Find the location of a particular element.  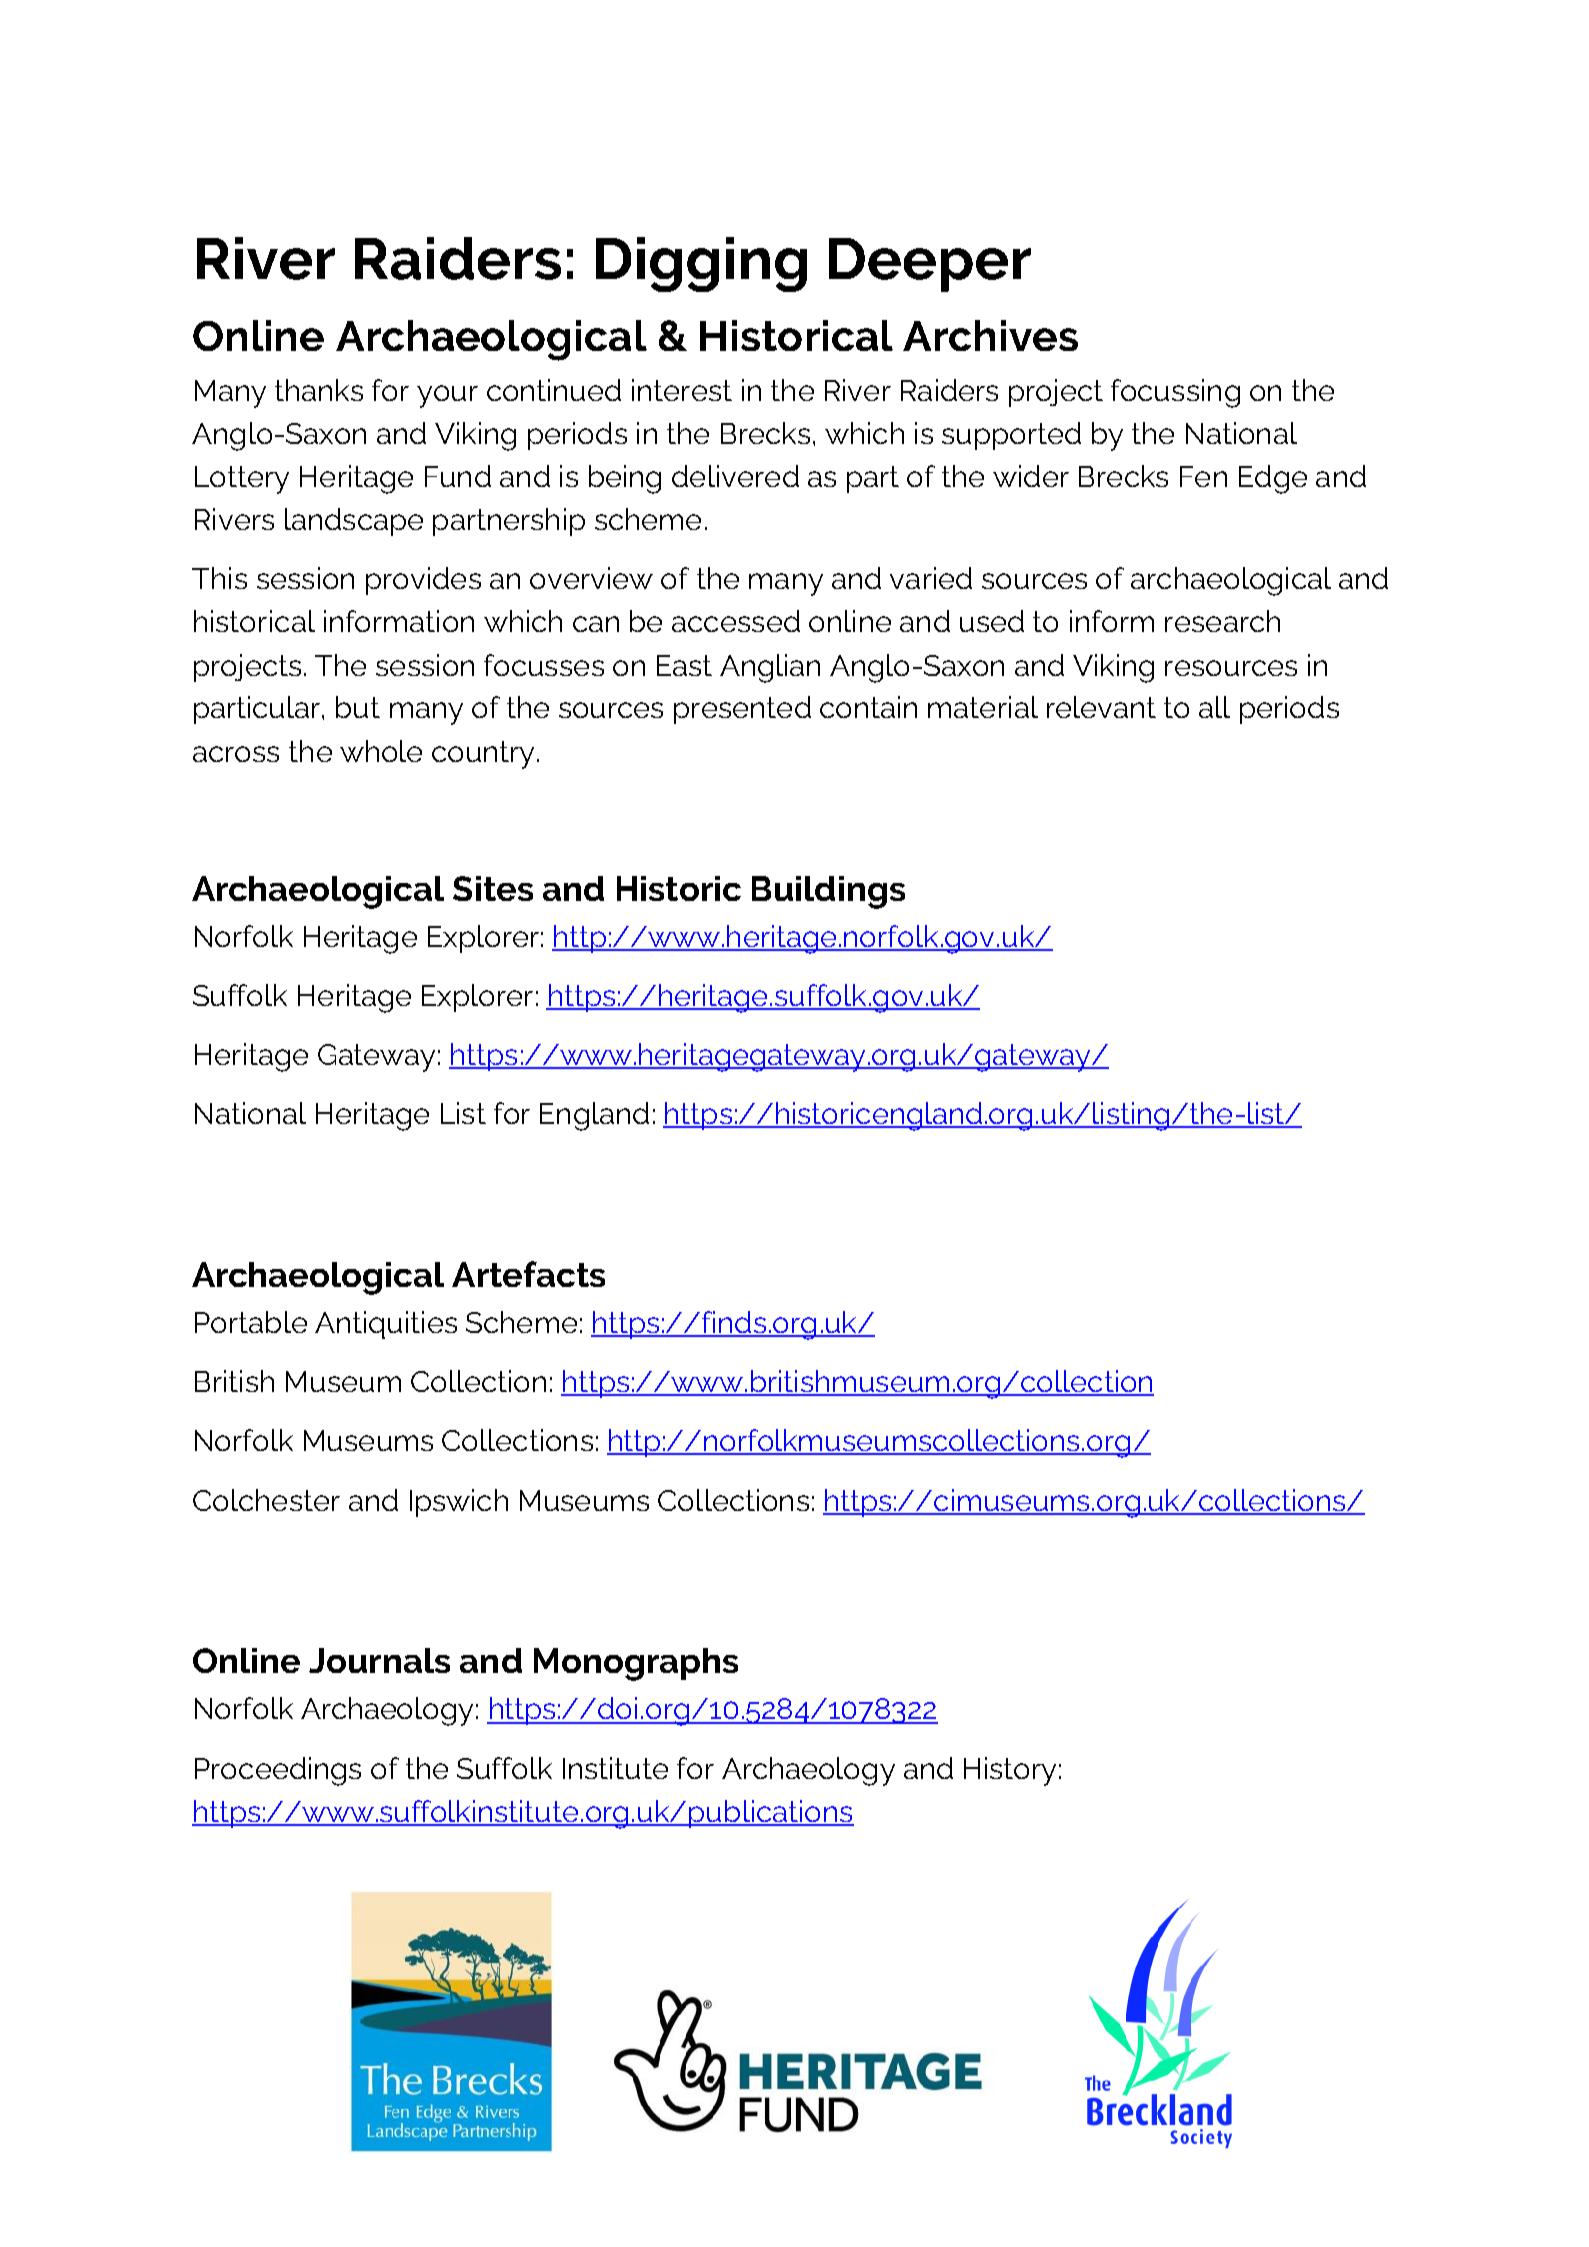

but is located at coordinates (358, 707).
